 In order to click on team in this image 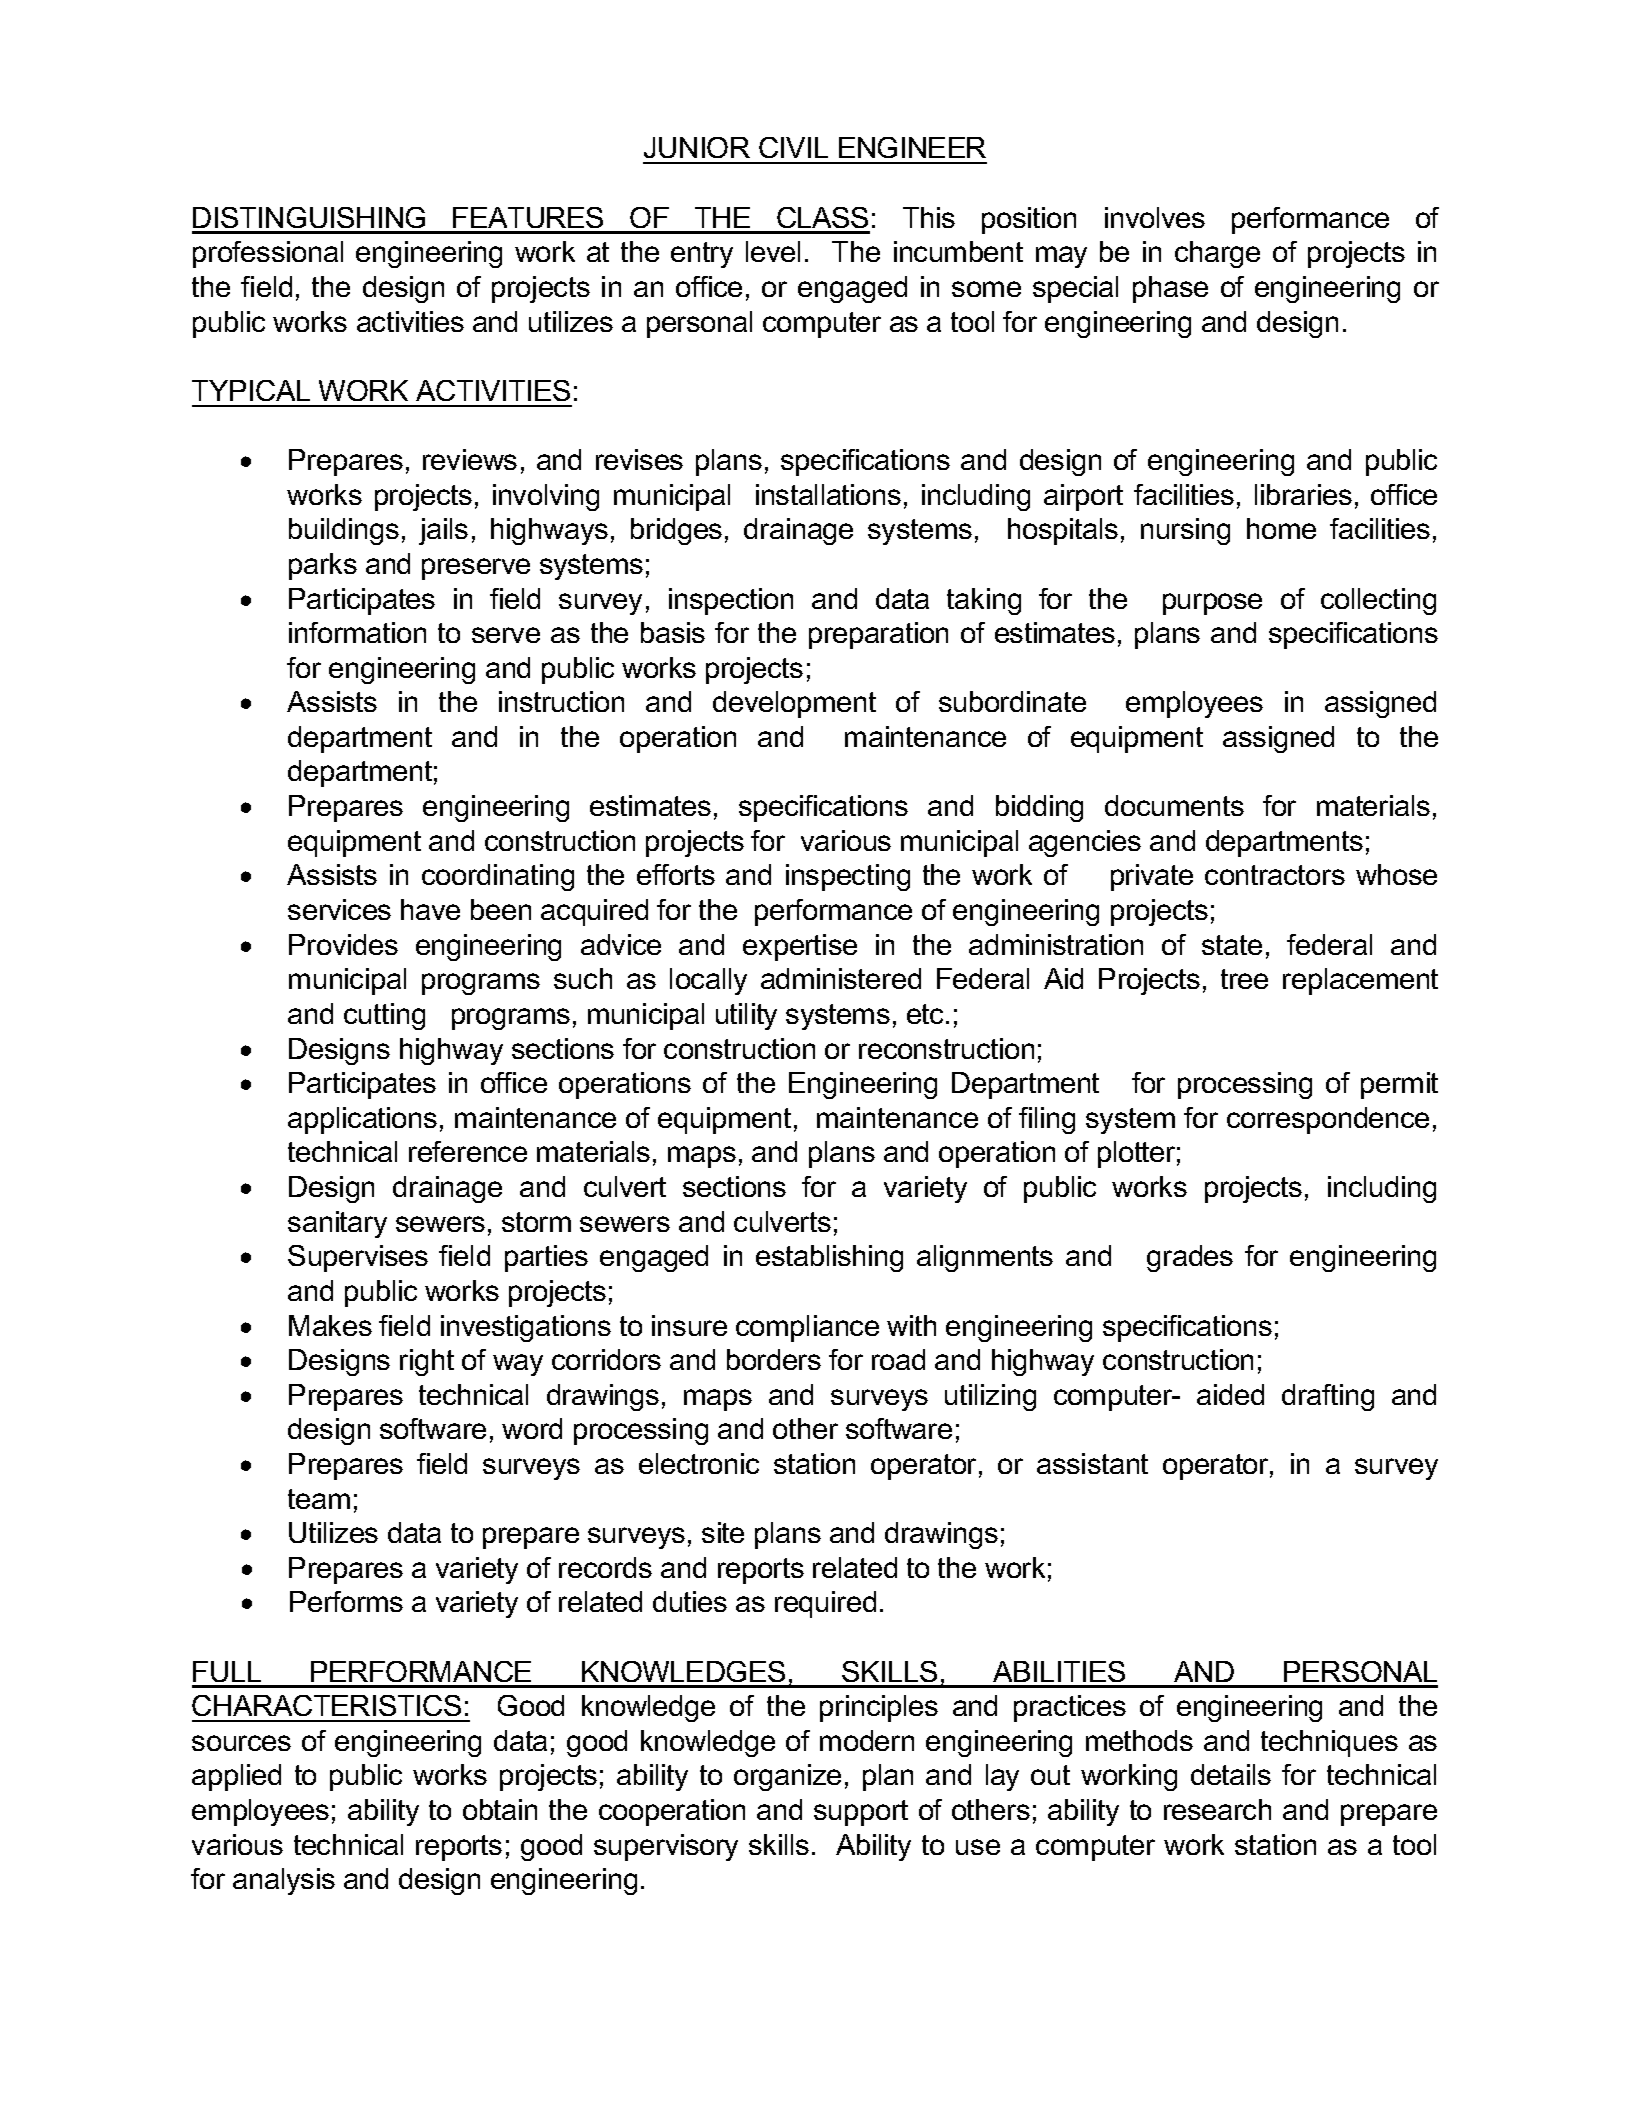, I will do `click(319, 1499)`.
